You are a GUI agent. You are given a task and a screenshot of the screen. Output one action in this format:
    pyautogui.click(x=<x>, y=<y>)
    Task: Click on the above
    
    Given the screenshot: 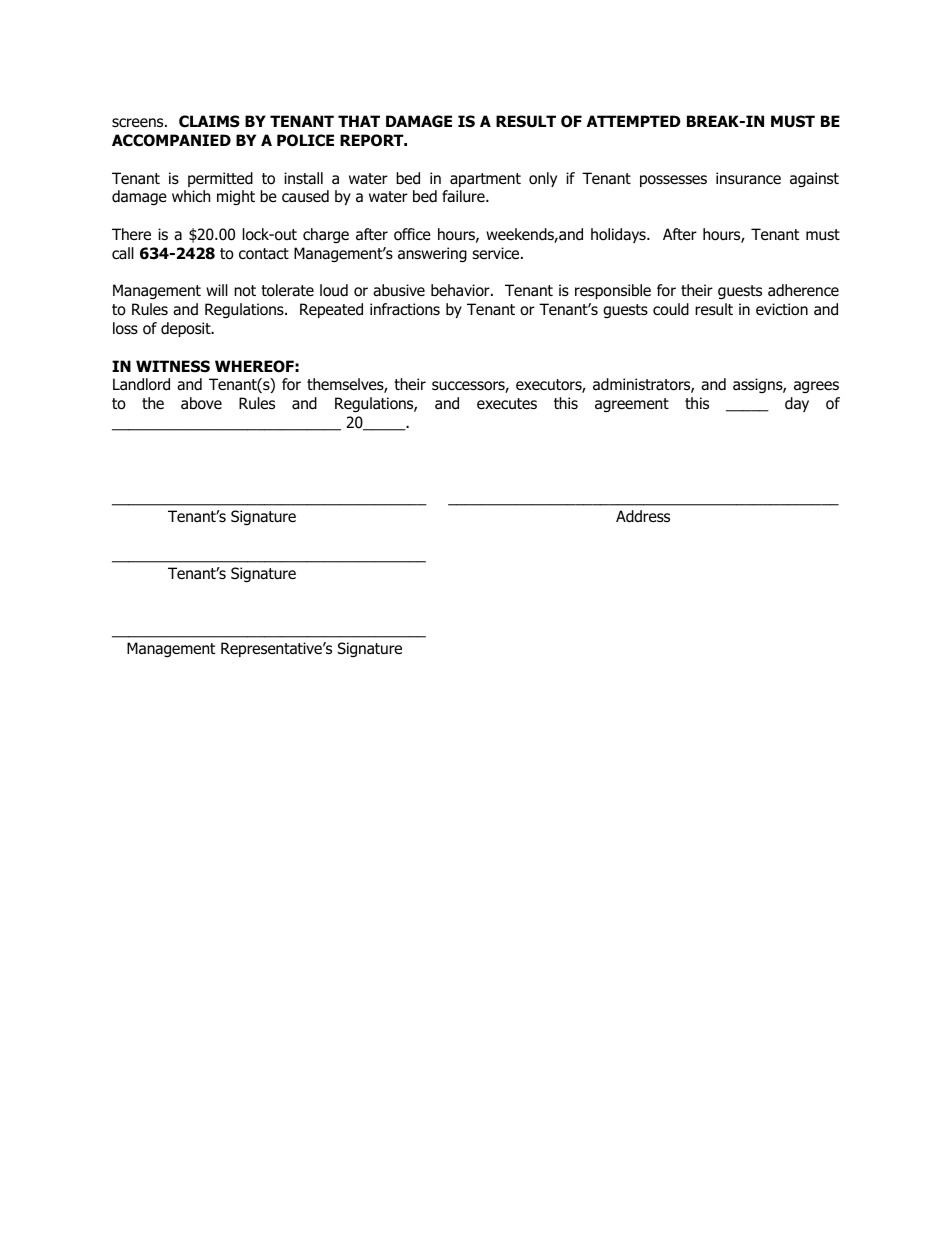 What is the action you would take?
    pyautogui.click(x=201, y=403)
